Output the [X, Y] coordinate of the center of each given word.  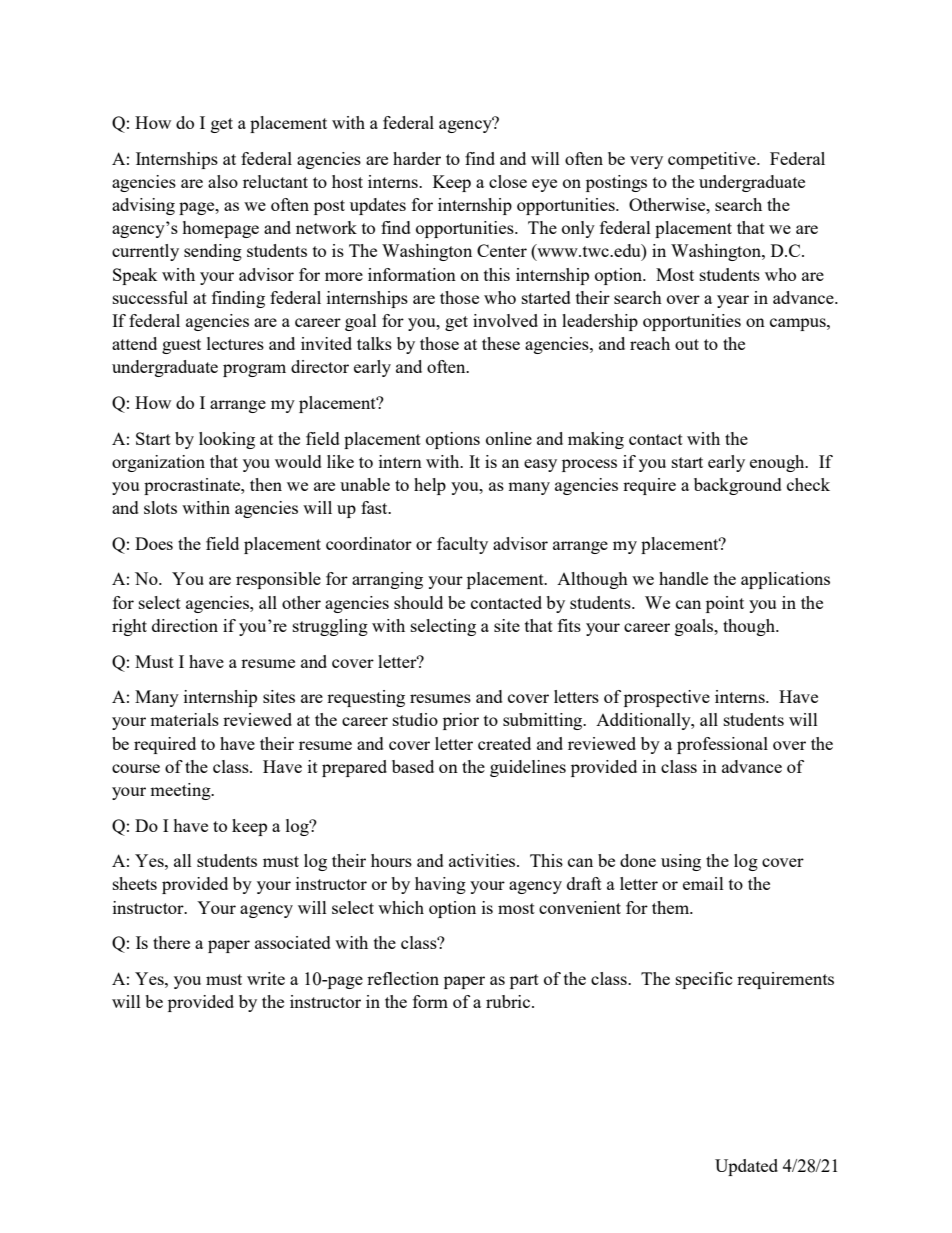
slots [160, 507]
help [430, 486]
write [266, 978]
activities [483, 860]
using [681, 862]
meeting [181, 791]
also [223, 181]
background [738, 486]
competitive [713, 160]
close [508, 181]
